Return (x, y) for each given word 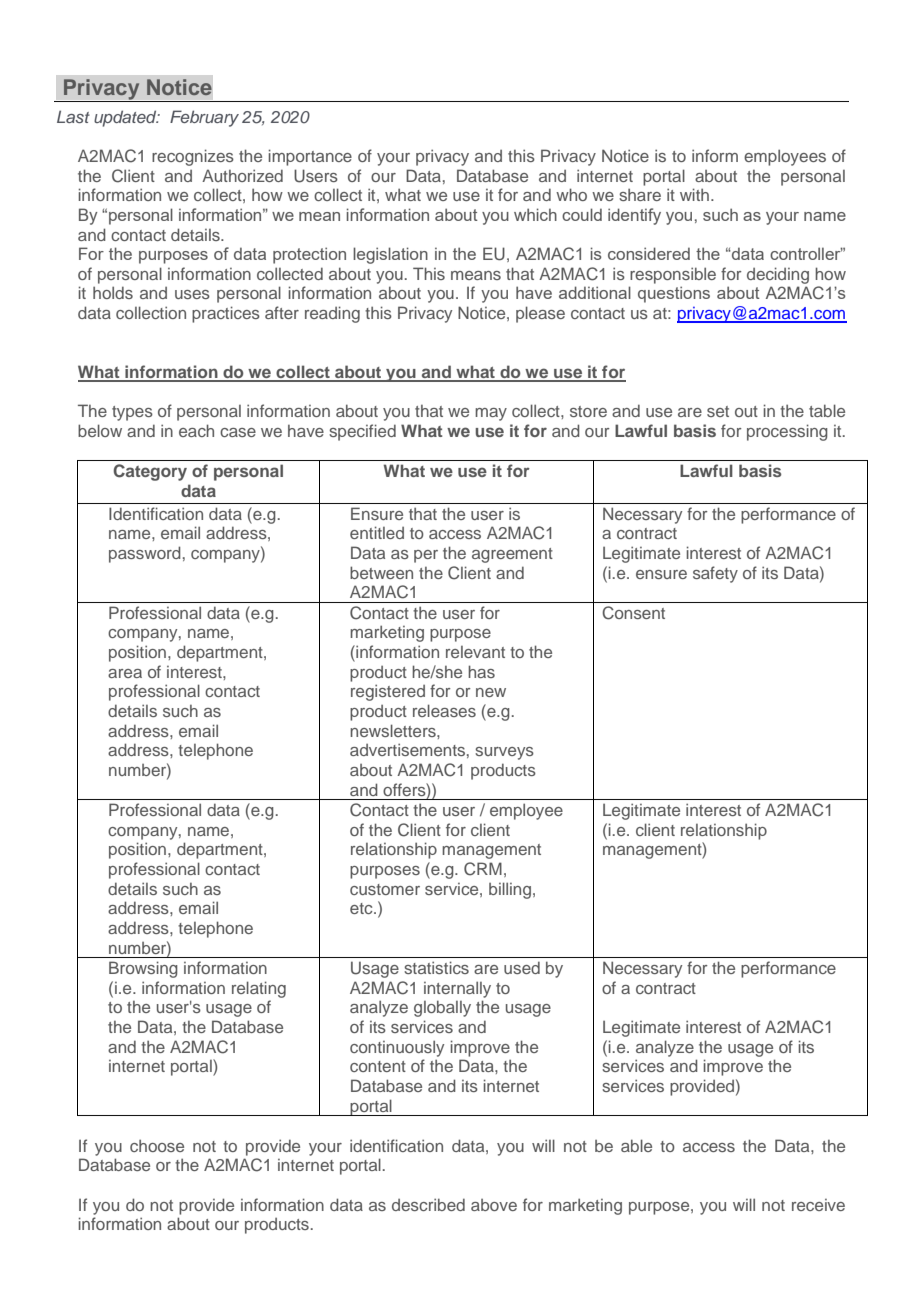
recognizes (193, 157)
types (132, 413)
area (125, 673)
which (535, 214)
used (522, 967)
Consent (633, 613)
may (491, 414)
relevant (475, 652)
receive (818, 1205)
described (428, 1204)
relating (259, 989)
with (694, 194)
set (718, 411)
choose (157, 1145)
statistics (436, 967)
